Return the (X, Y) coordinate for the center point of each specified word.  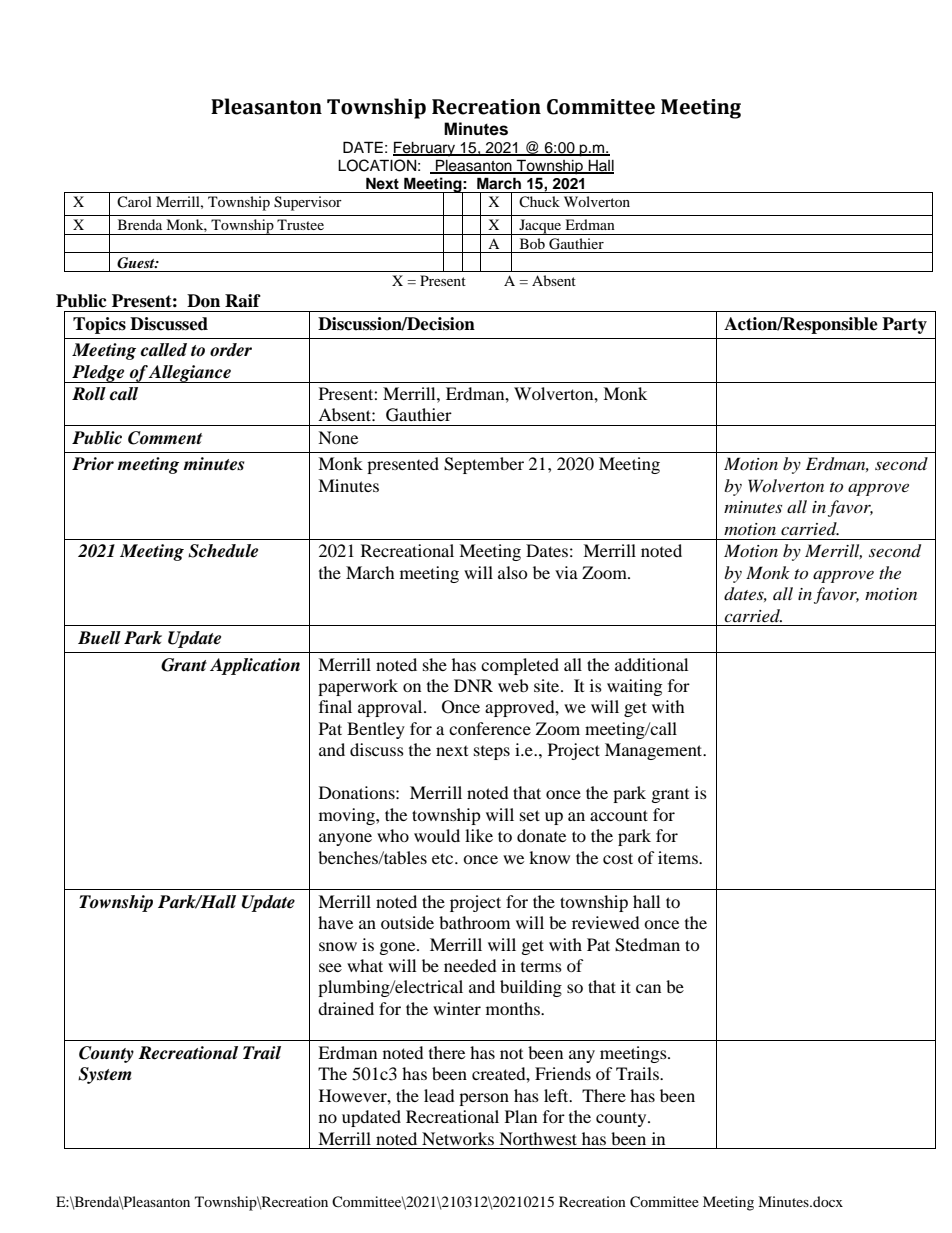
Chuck (539, 201)
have (335, 922)
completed (520, 666)
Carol (134, 201)
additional (651, 664)
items (679, 857)
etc (444, 858)
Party (904, 325)
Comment (165, 438)
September (484, 465)
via (566, 572)
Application (255, 666)
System (105, 1075)
